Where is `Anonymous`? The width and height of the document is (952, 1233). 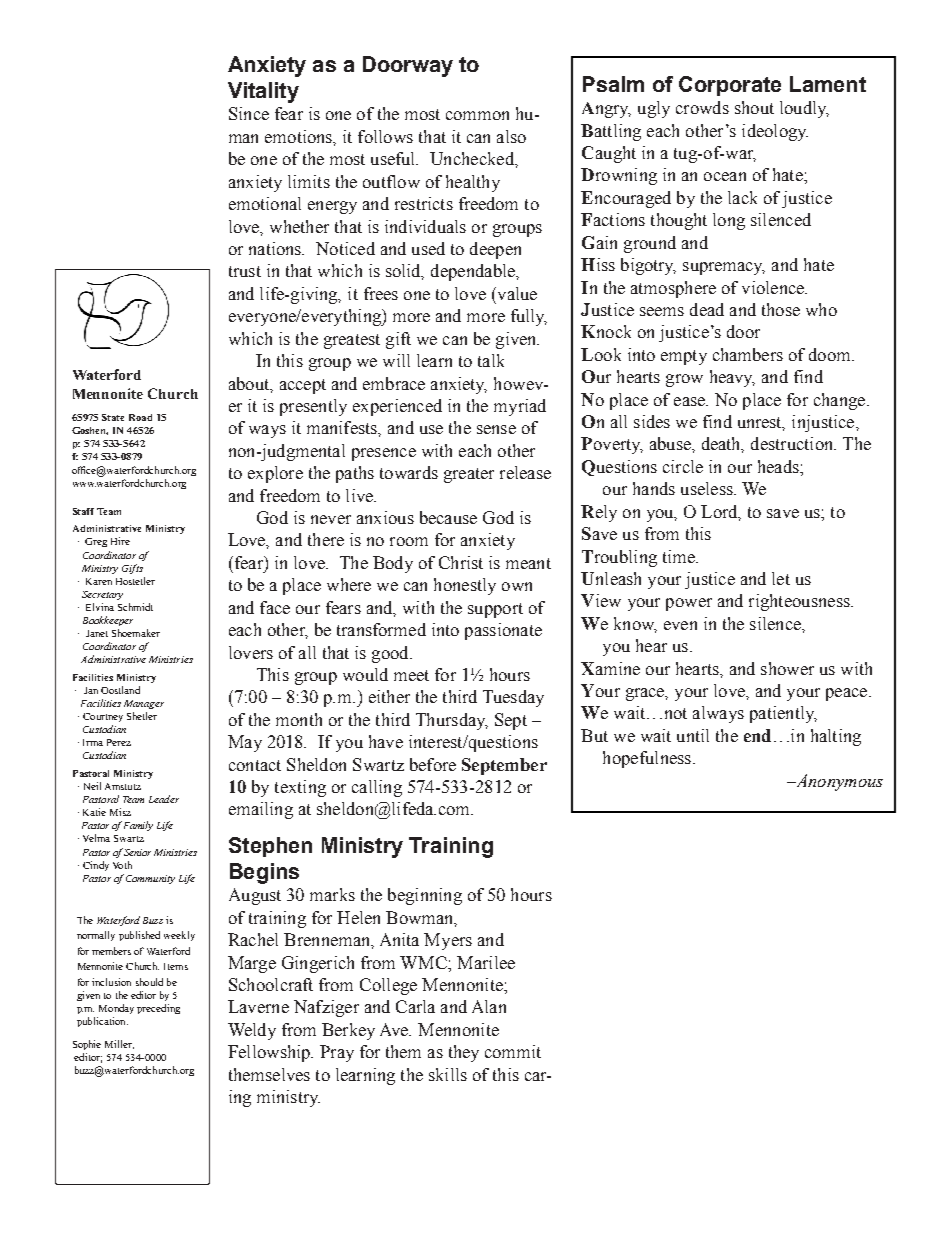
Anonymous is located at coordinates (838, 782).
